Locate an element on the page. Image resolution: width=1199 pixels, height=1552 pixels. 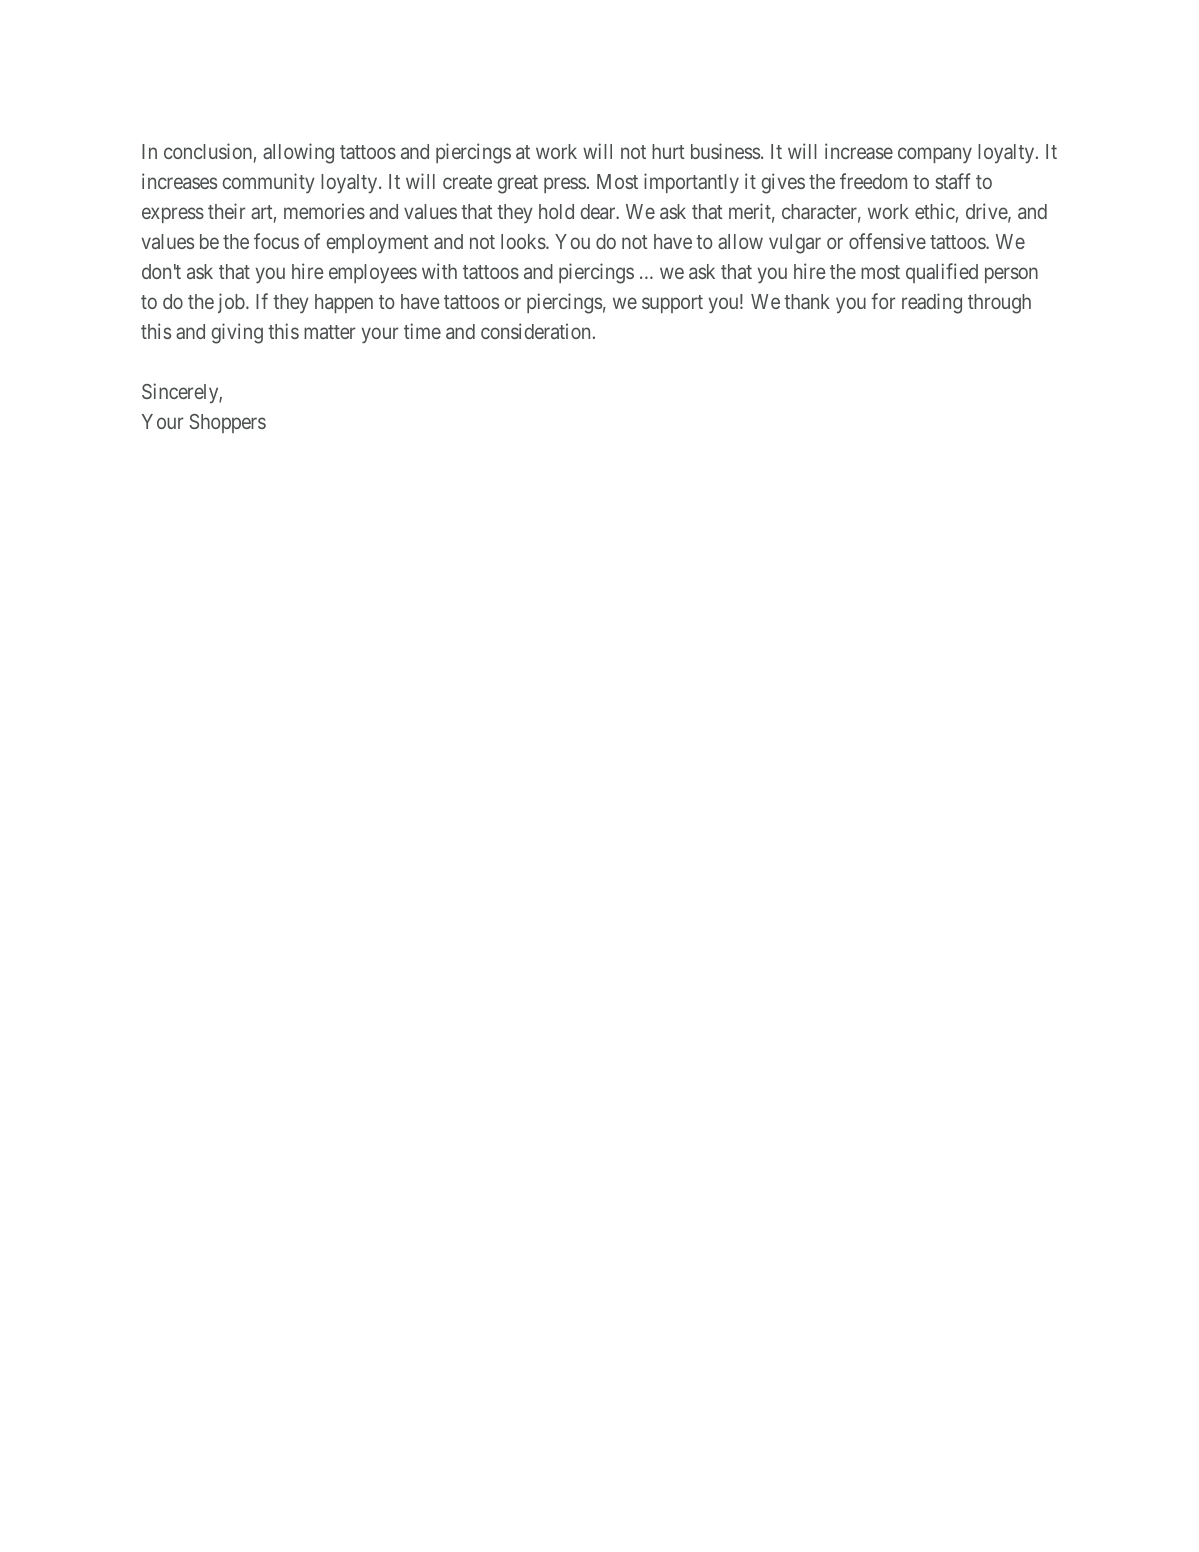
hurt is located at coordinates (668, 151).
